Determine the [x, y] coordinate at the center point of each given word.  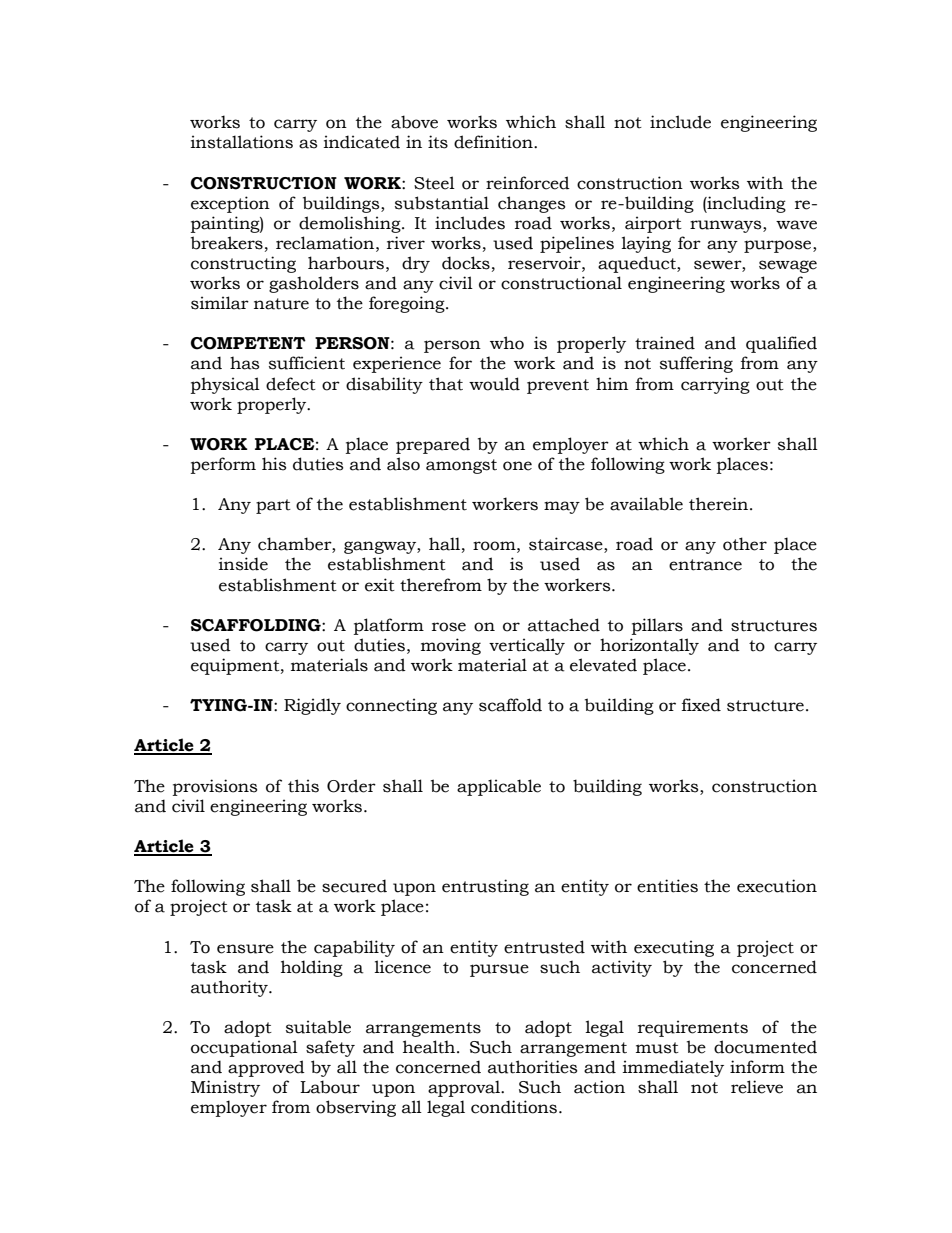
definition [494, 142]
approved [266, 1068]
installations [242, 142]
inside [243, 564]
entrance [705, 565]
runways [727, 226]
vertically [527, 646]
